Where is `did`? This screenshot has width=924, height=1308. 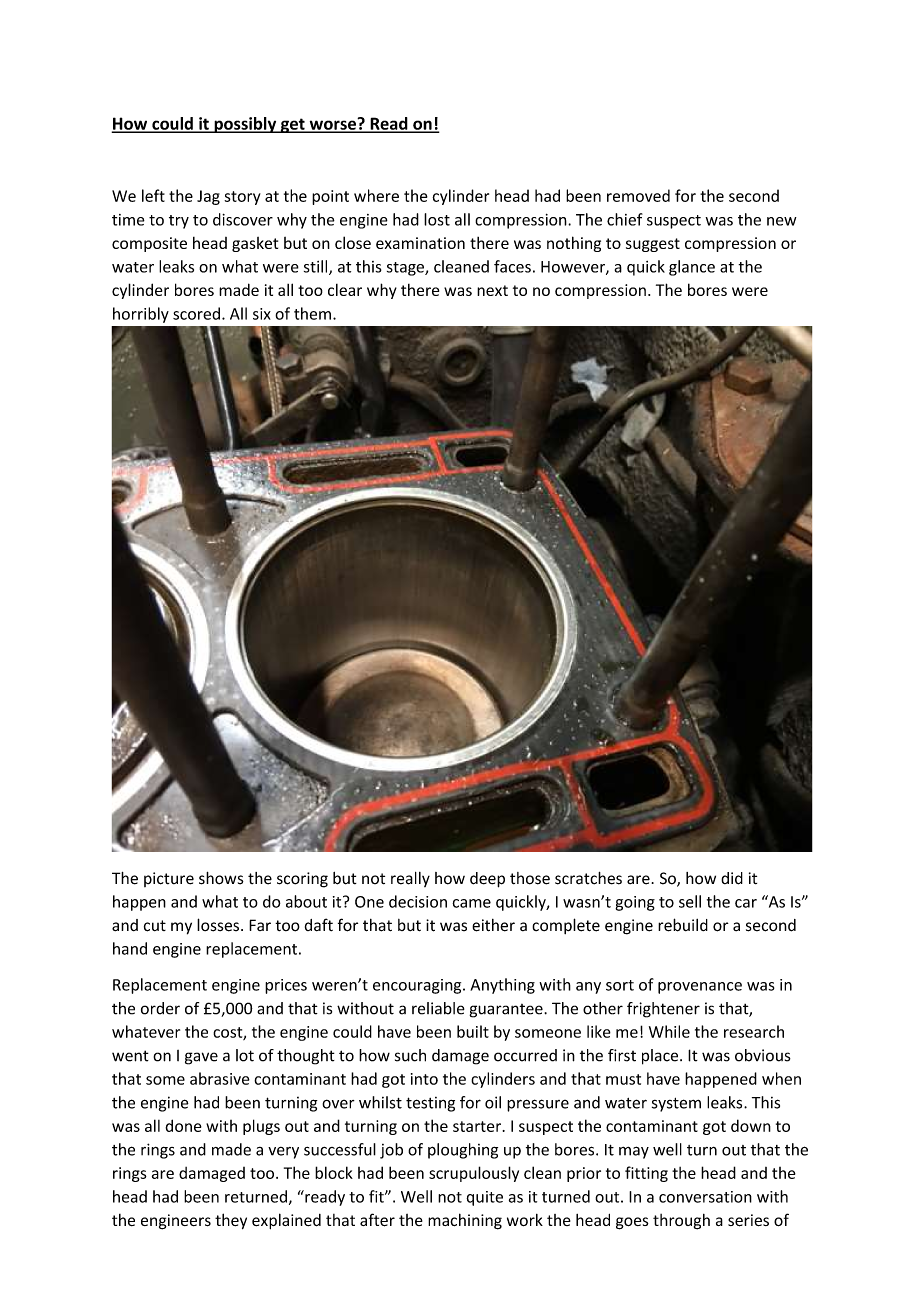
did is located at coordinates (732, 878).
